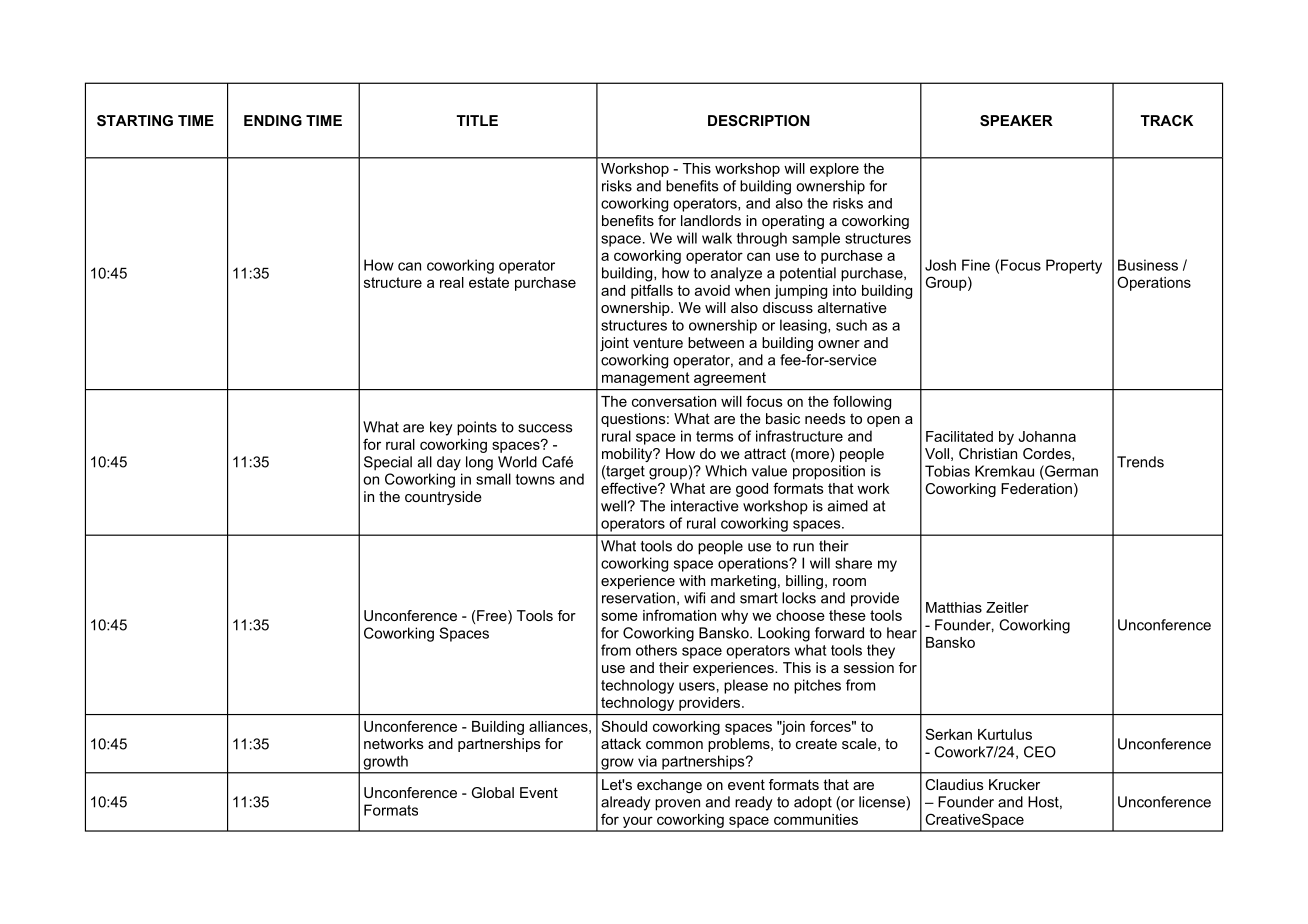 This screenshot has width=1308, height=924. I want to click on Matthias, so click(954, 607).
